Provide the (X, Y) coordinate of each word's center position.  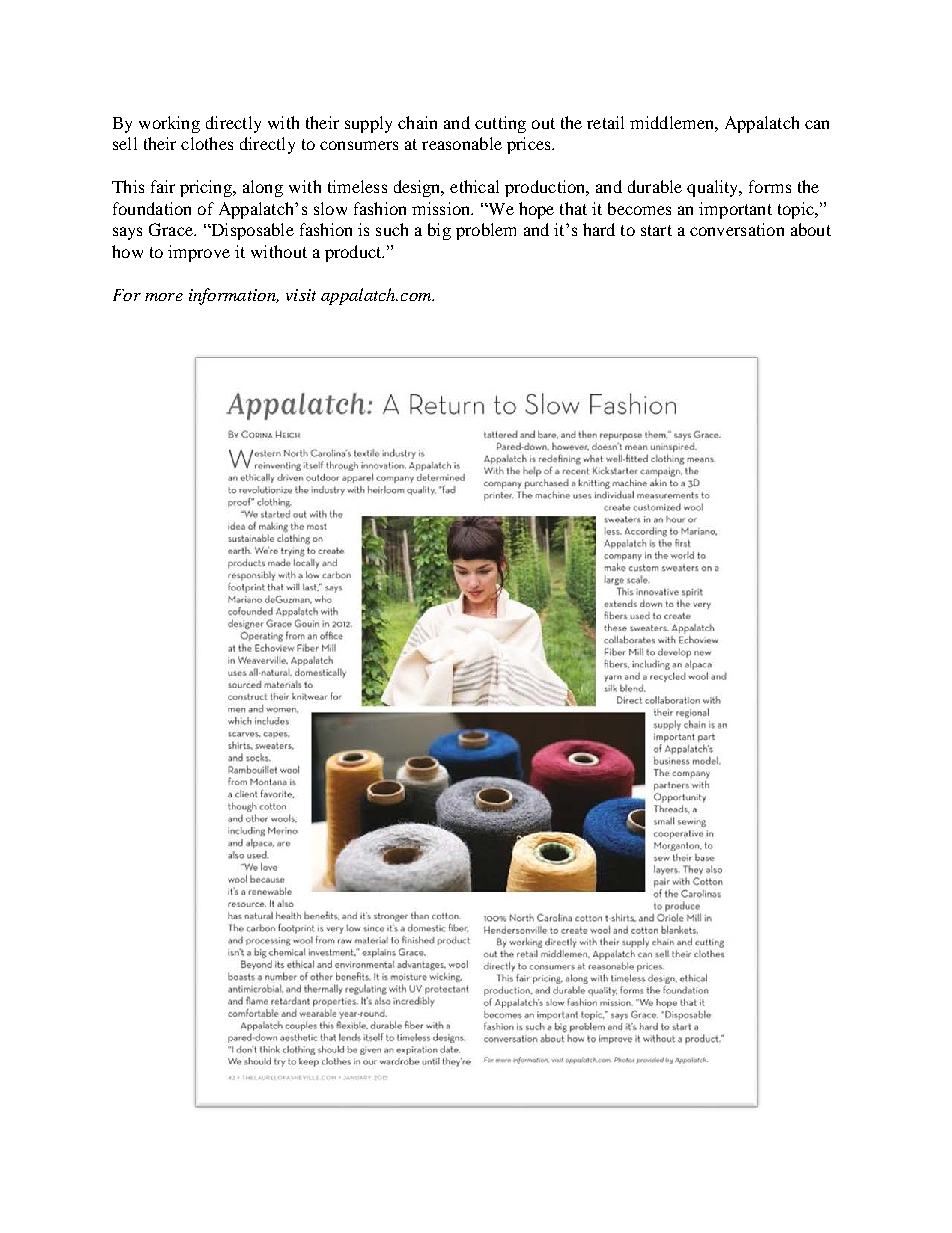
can (817, 124)
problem (486, 231)
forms (770, 186)
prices (530, 145)
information (233, 296)
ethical (474, 186)
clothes (207, 143)
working (169, 124)
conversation (737, 229)
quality (714, 188)
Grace (172, 229)
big (439, 231)
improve (199, 253)
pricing (207, 188)
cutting (500, 124)
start (656, 230)
